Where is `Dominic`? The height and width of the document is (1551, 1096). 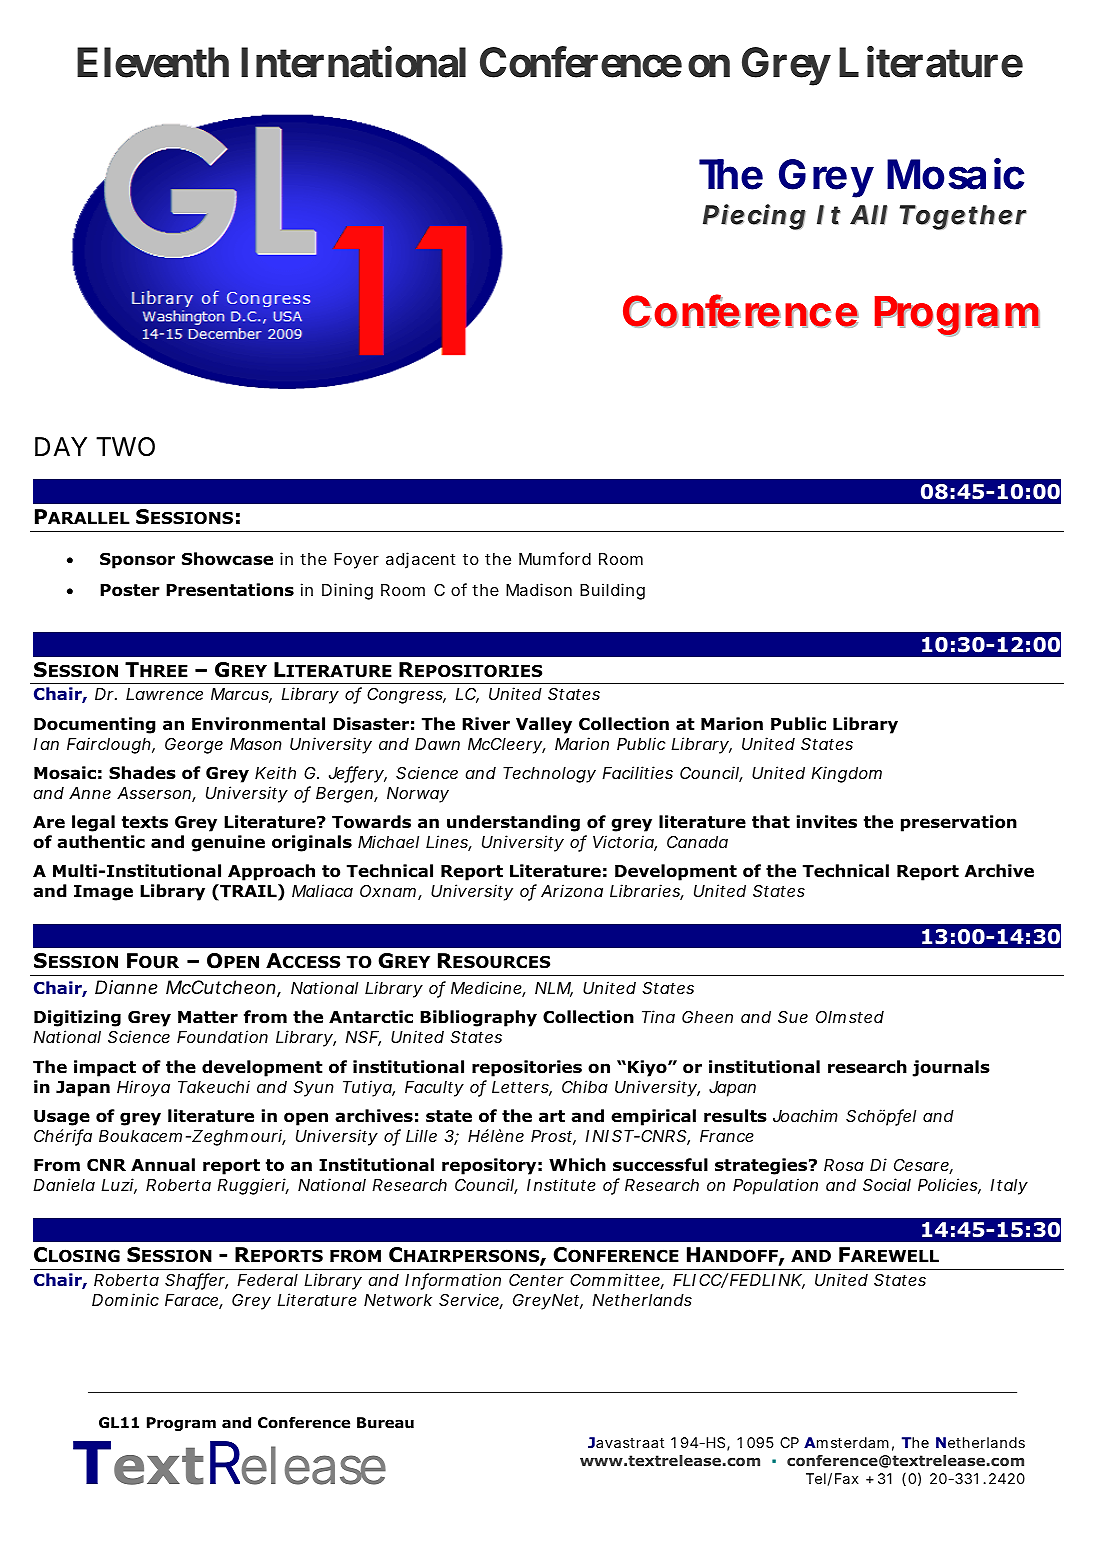
Dominic is located at coordinates (125, 1299).
